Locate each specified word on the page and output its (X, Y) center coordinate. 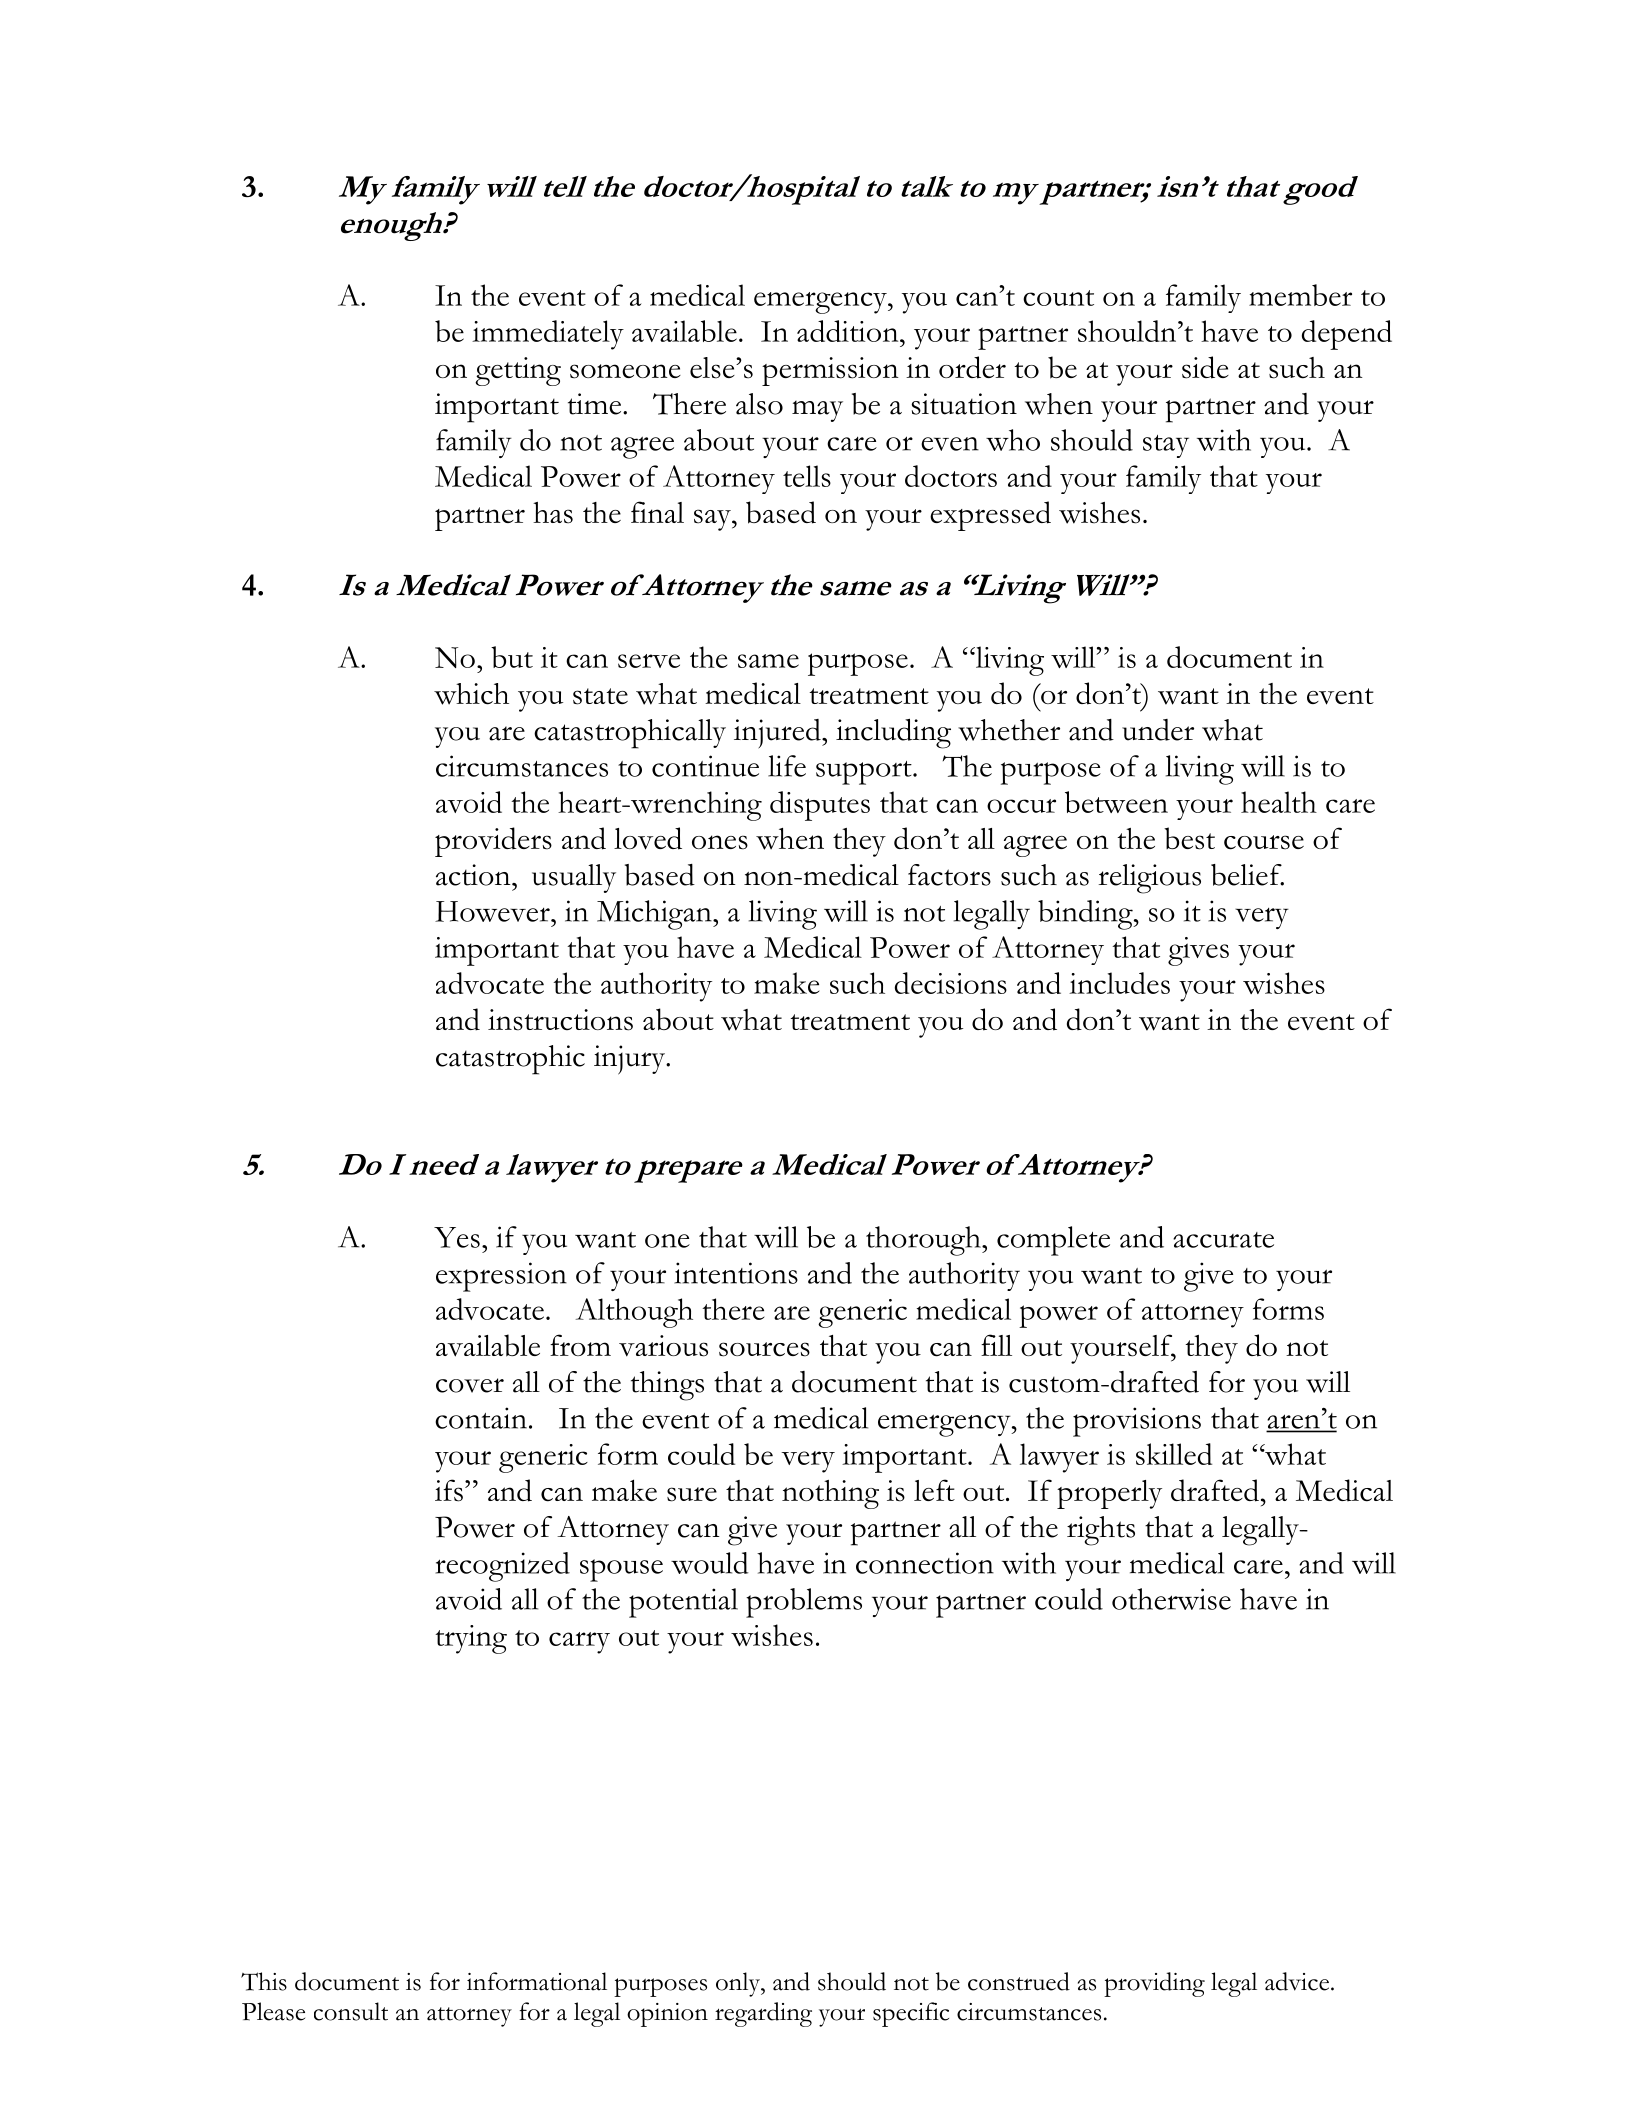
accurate (1223, 1240)
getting (518, 371)
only (739, 1984)
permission (830, 371)
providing (1154, 1984)
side (1205, 367)
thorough (924, 1241)
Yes (457, 1237)
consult (351, 2011)
